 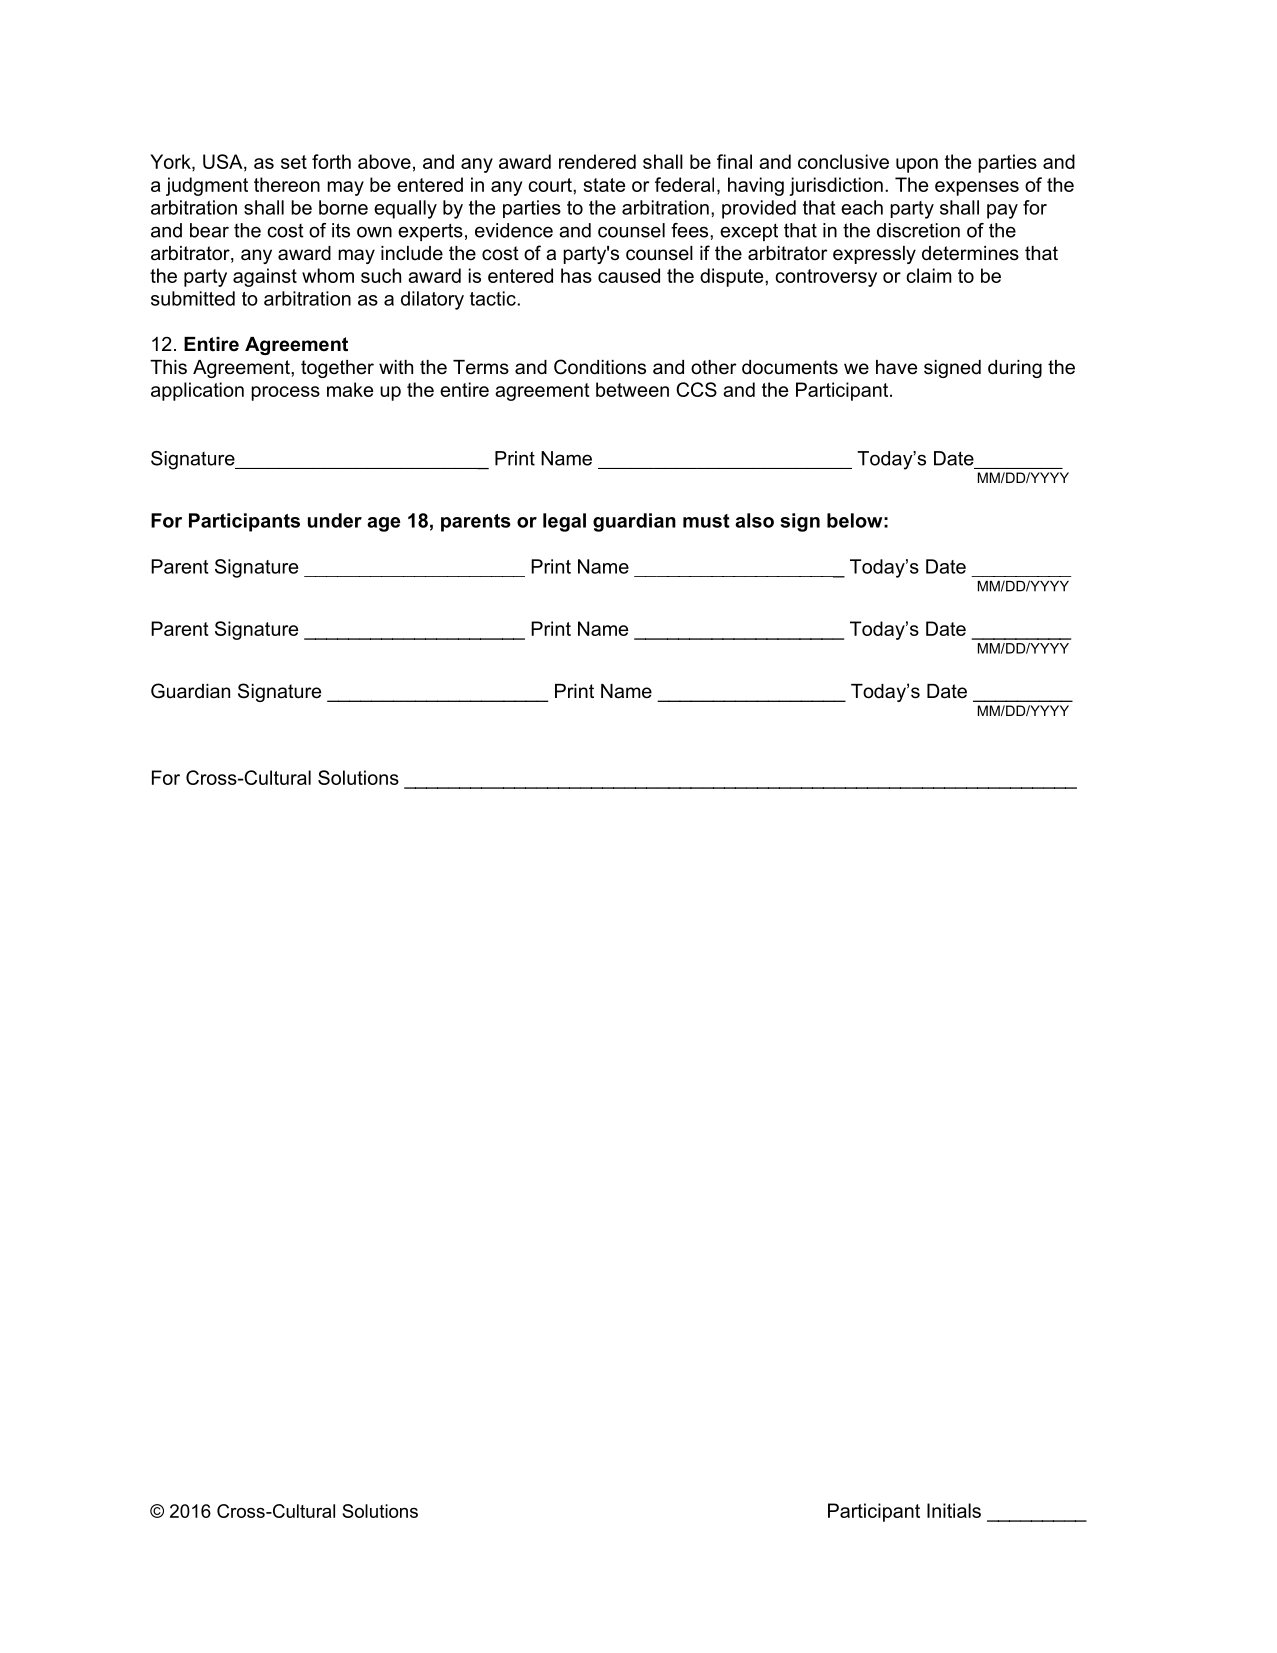 I want to click on under, so click(x=335, y=520).
